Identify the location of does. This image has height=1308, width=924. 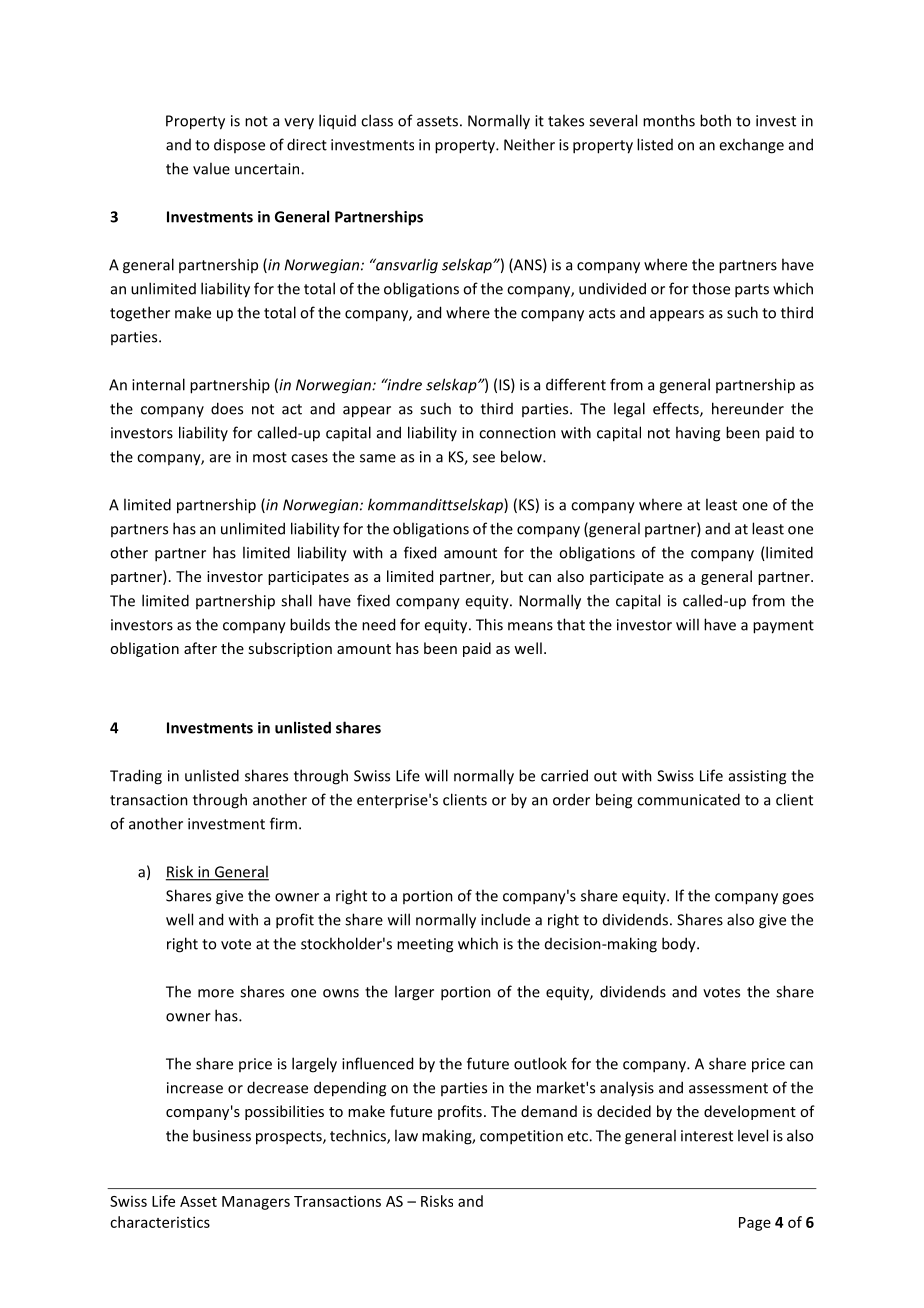
(227, 408).
